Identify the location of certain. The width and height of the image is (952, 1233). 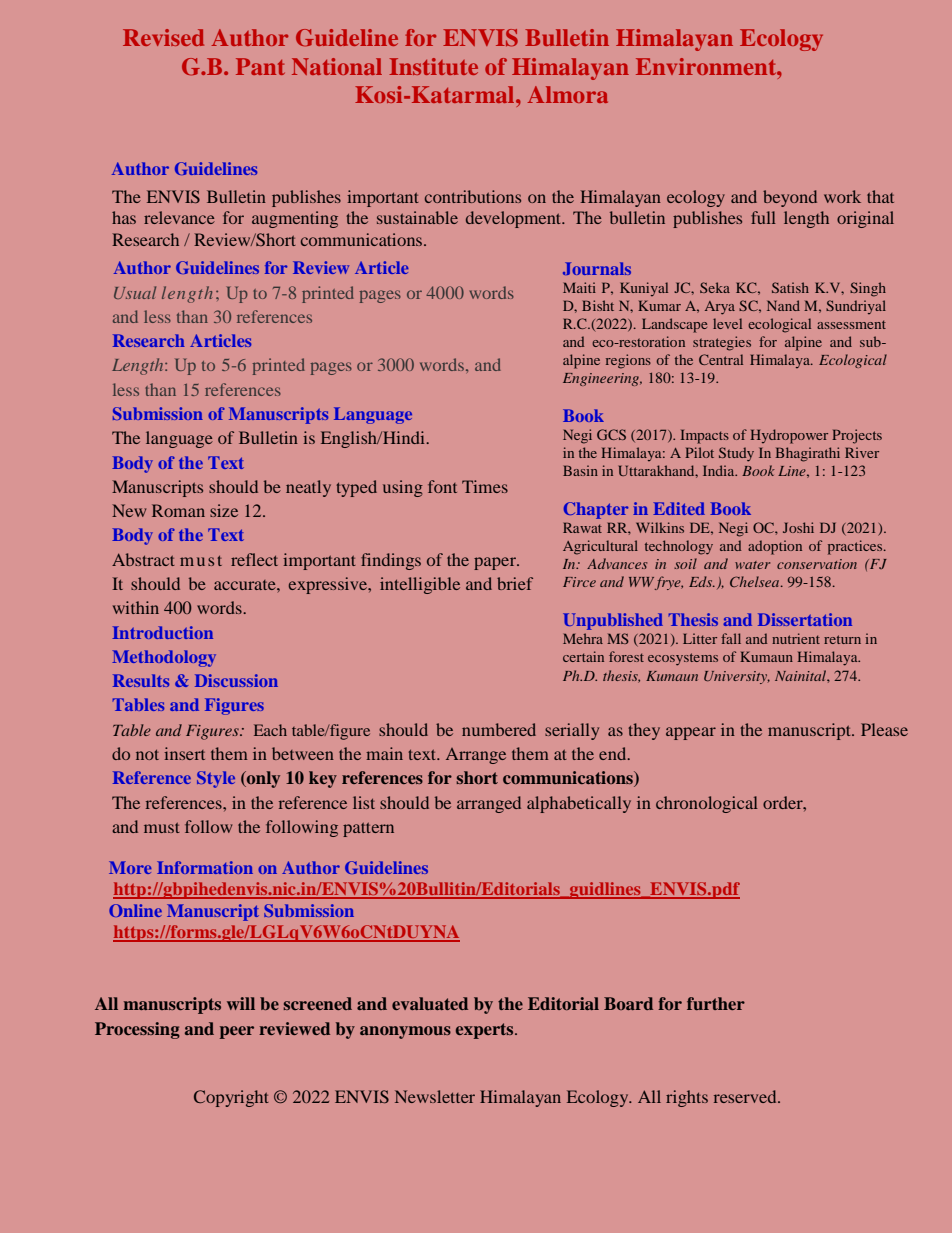
(583, 656).
